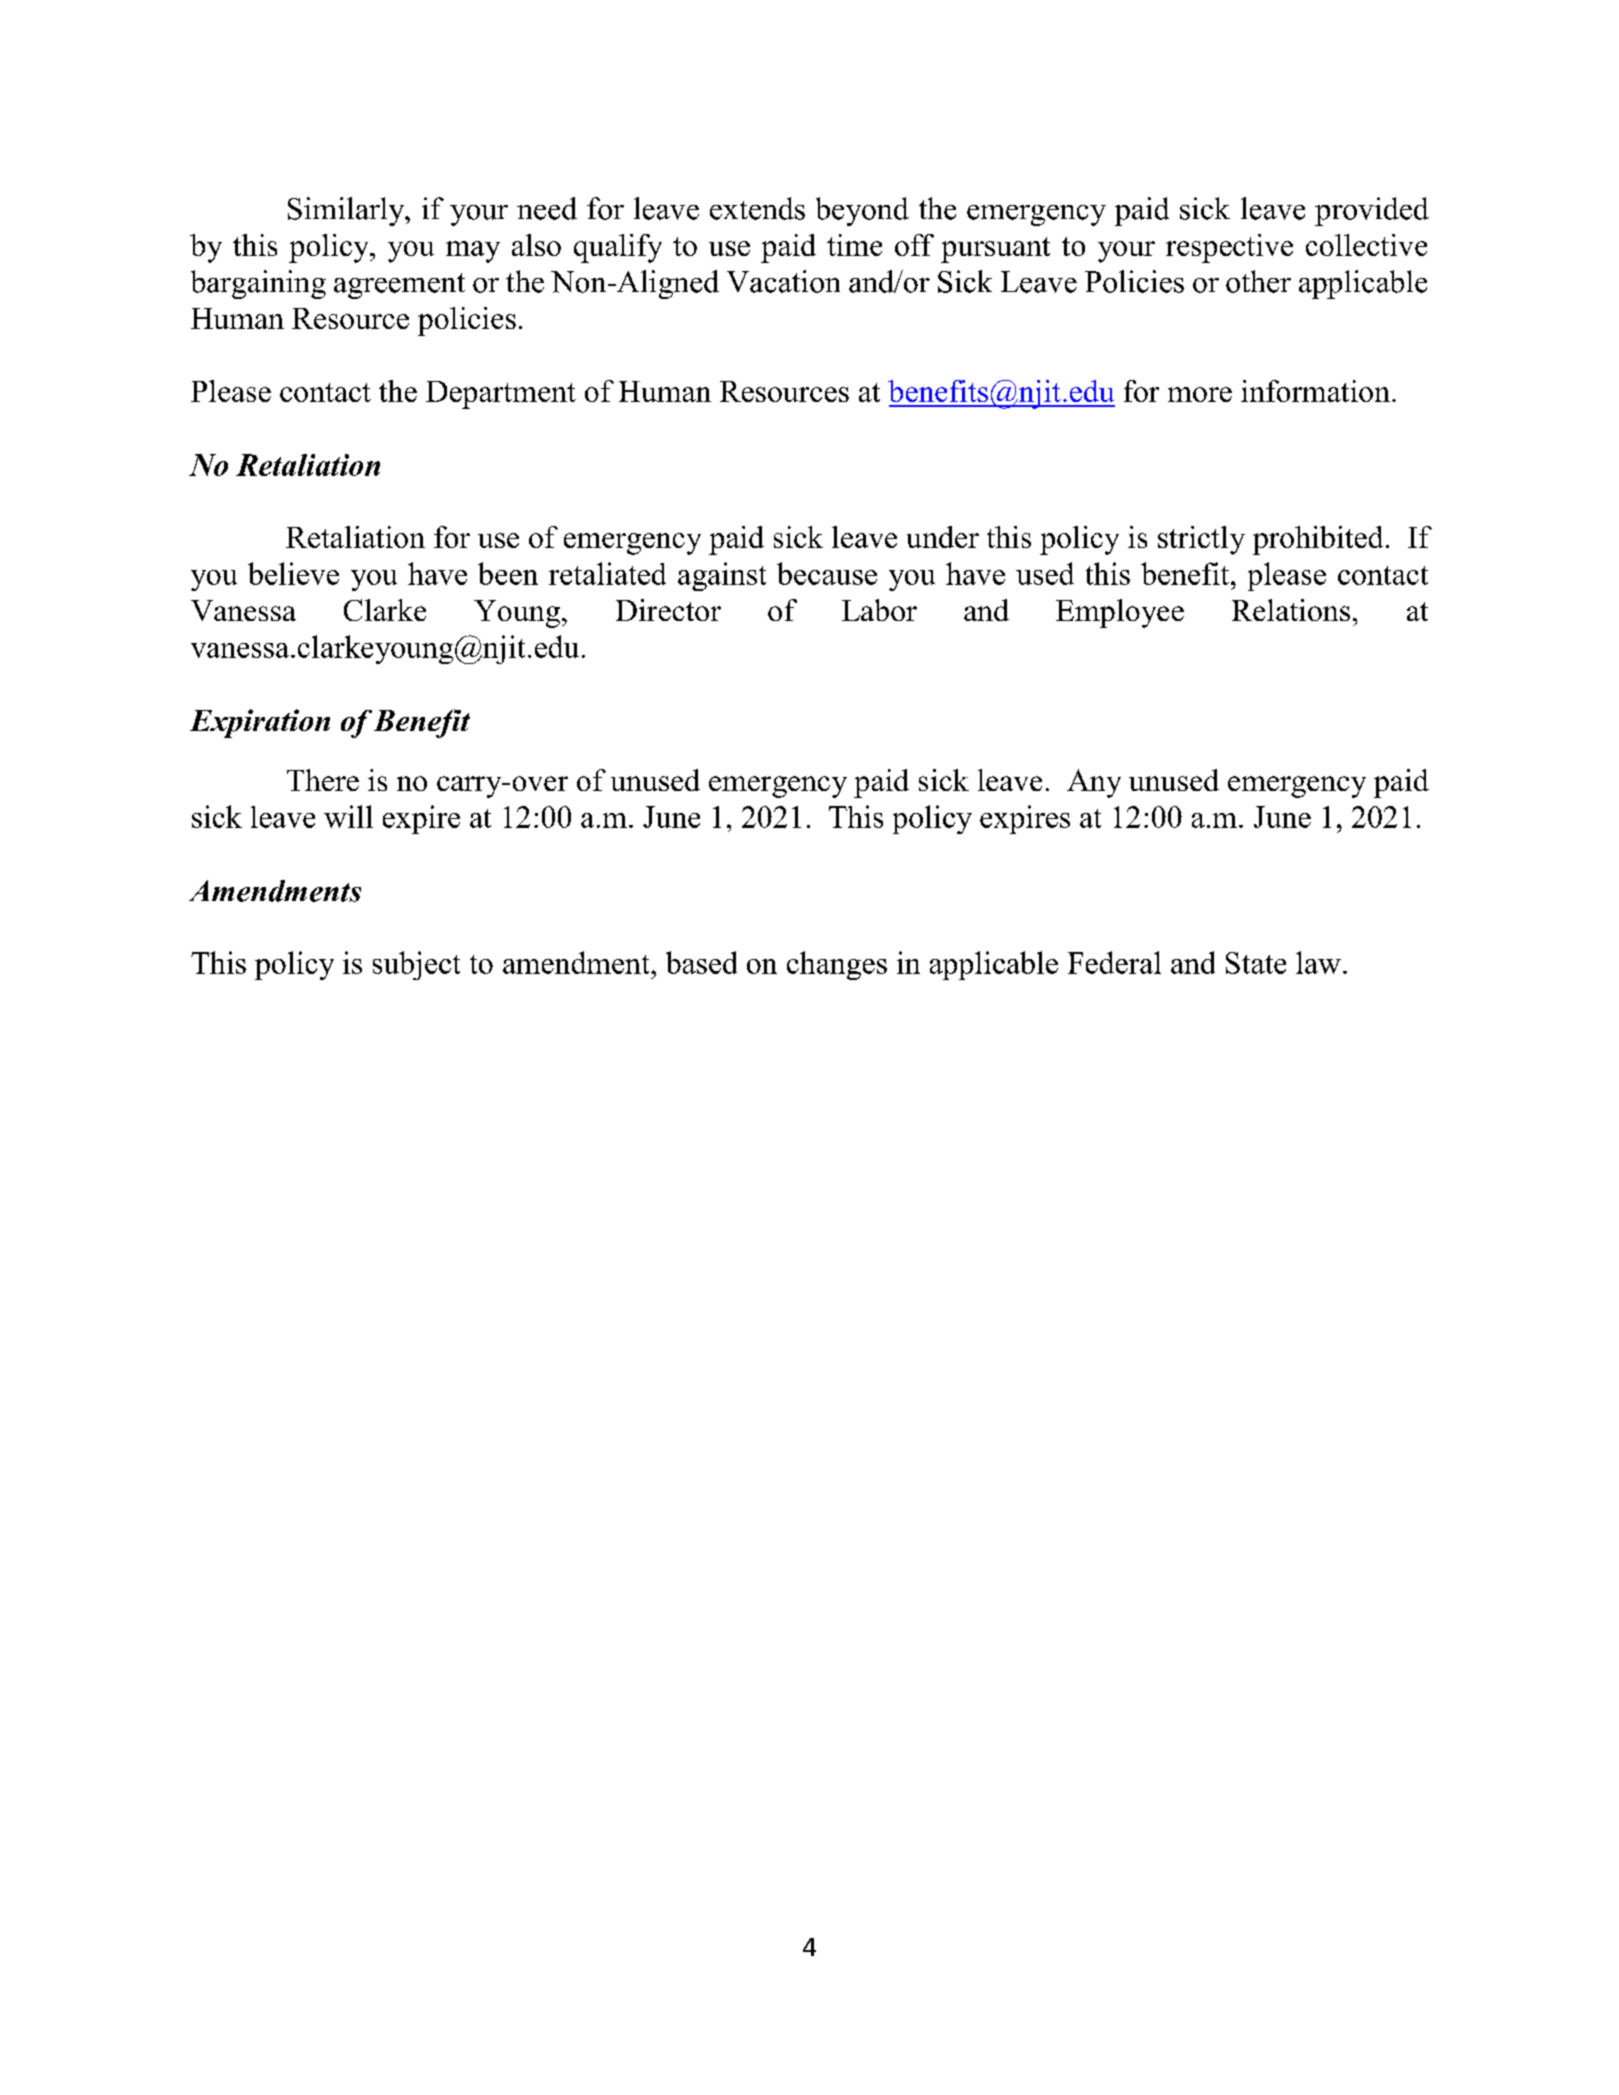 This document has width=1619, height=2095. I want to click on Any, so click(1094, 783).
